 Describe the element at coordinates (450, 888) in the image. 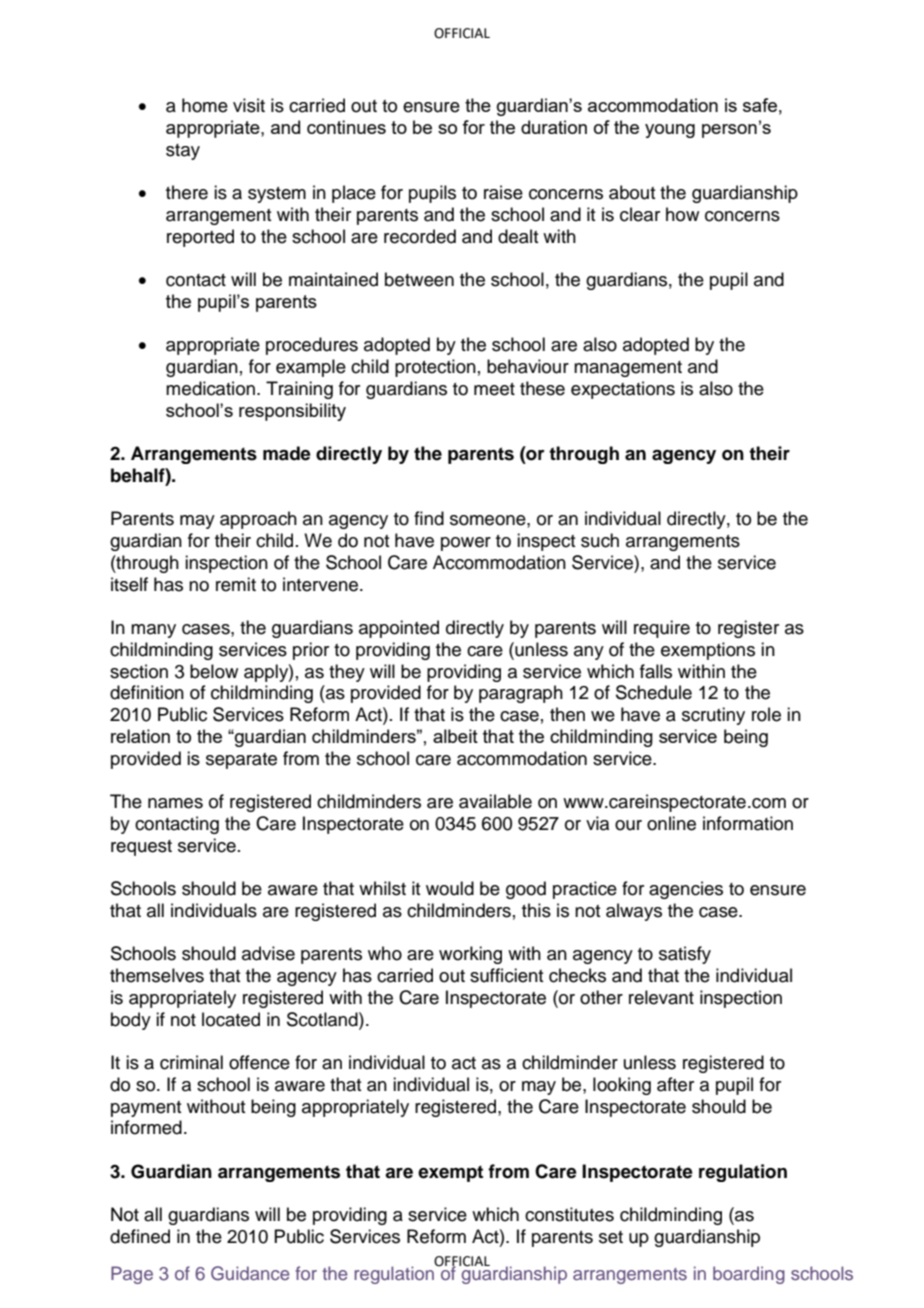

I see `would` at that location.
